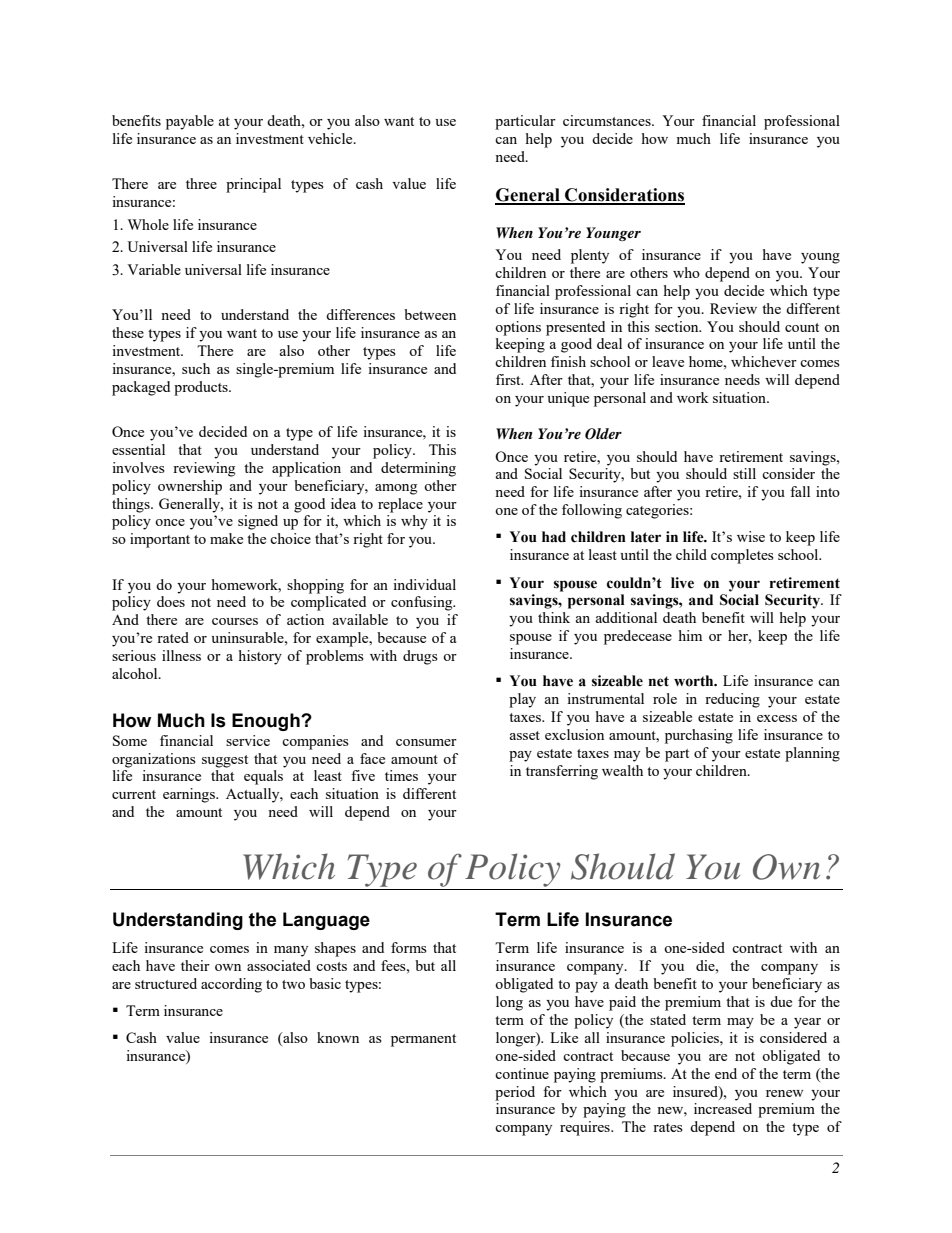 This image has height=1233, width=952. I want to click on among, so click(396, 489).
